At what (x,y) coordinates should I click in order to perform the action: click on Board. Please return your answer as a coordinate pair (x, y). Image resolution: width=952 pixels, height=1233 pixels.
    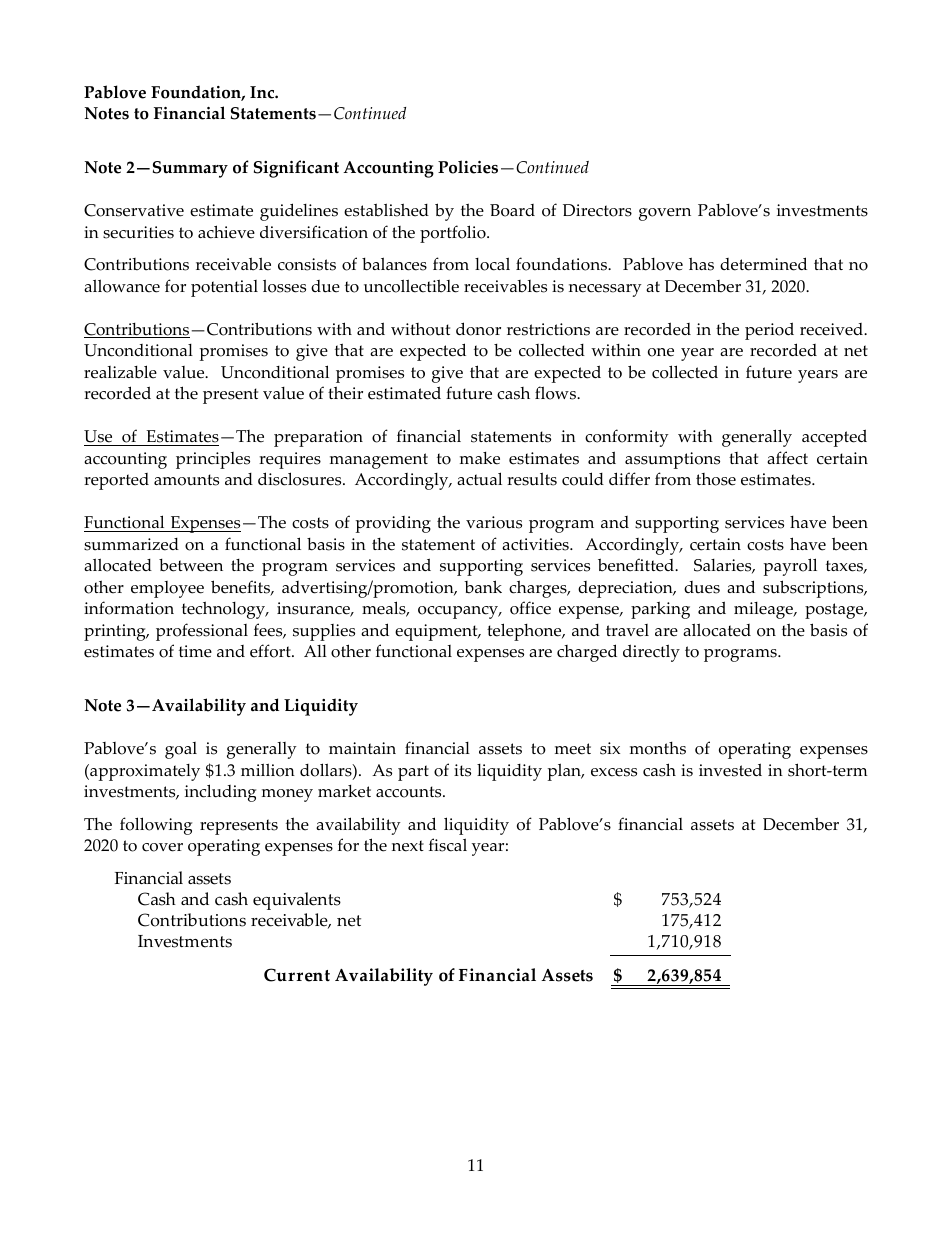
    Looking at the image, I should click on (512, 210).
